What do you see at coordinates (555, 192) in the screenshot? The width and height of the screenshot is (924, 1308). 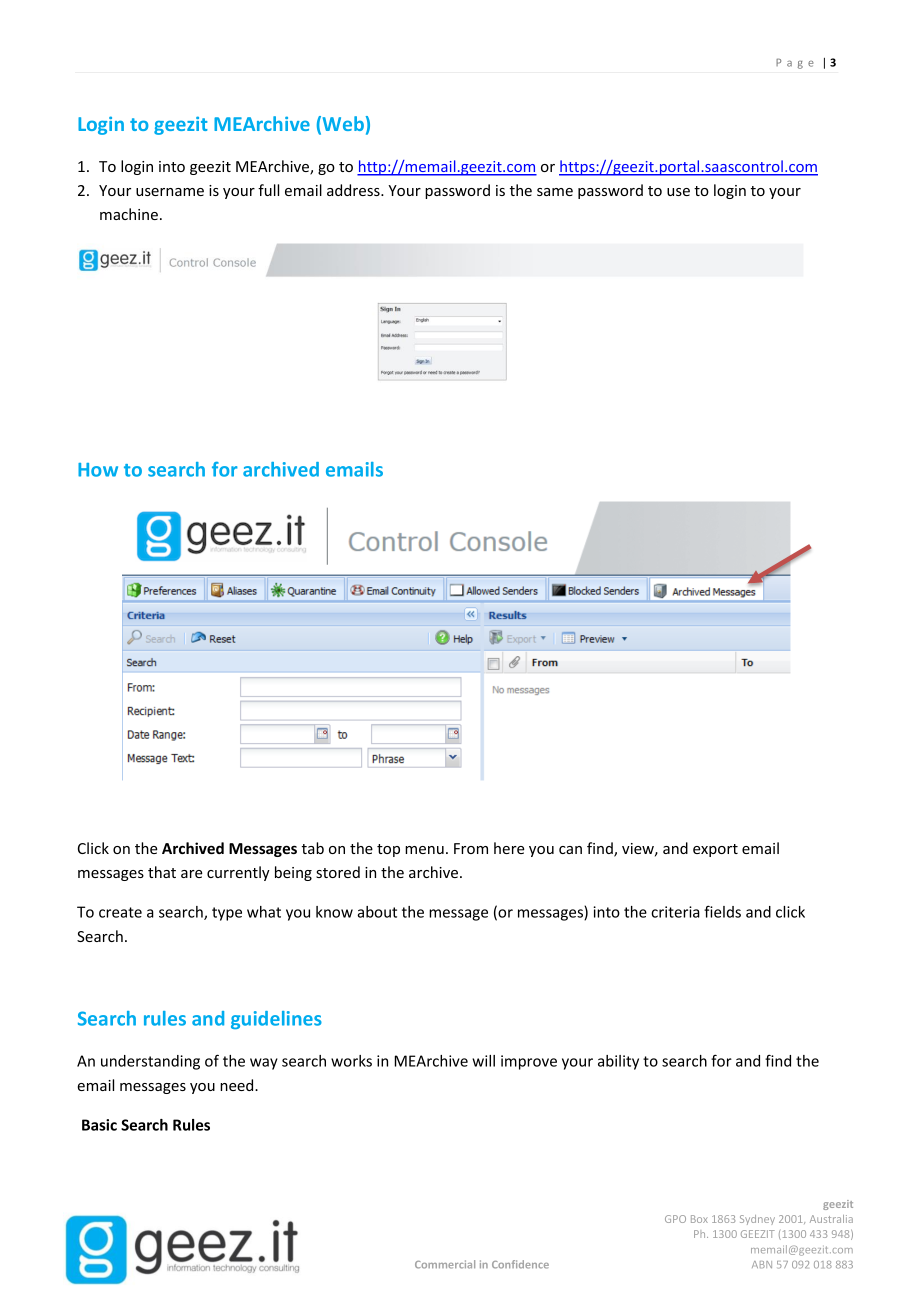 I see `same` at bounding box center [555, 192].
